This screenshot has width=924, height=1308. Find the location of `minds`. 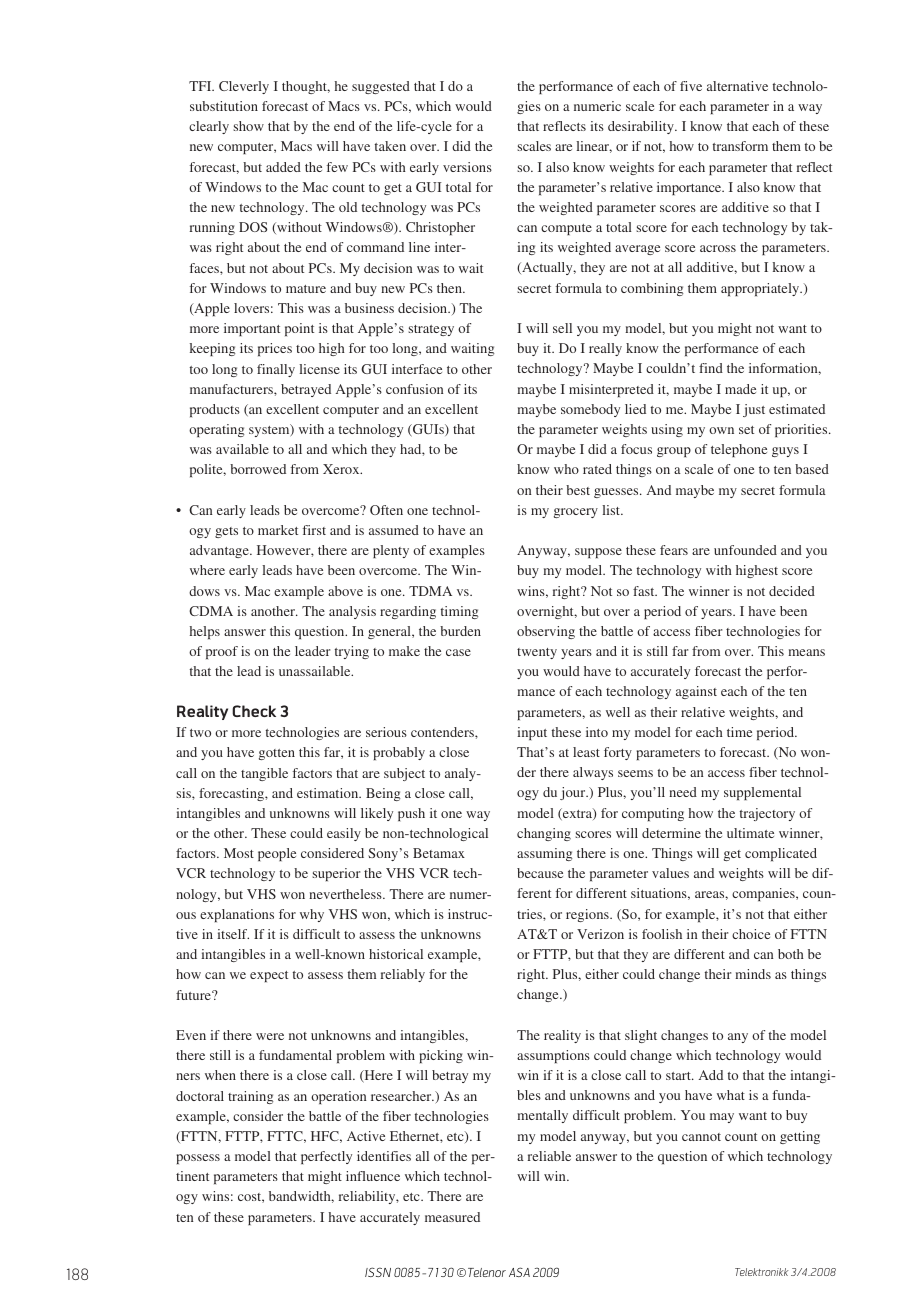

minds is located at coordinates (753, 974).
